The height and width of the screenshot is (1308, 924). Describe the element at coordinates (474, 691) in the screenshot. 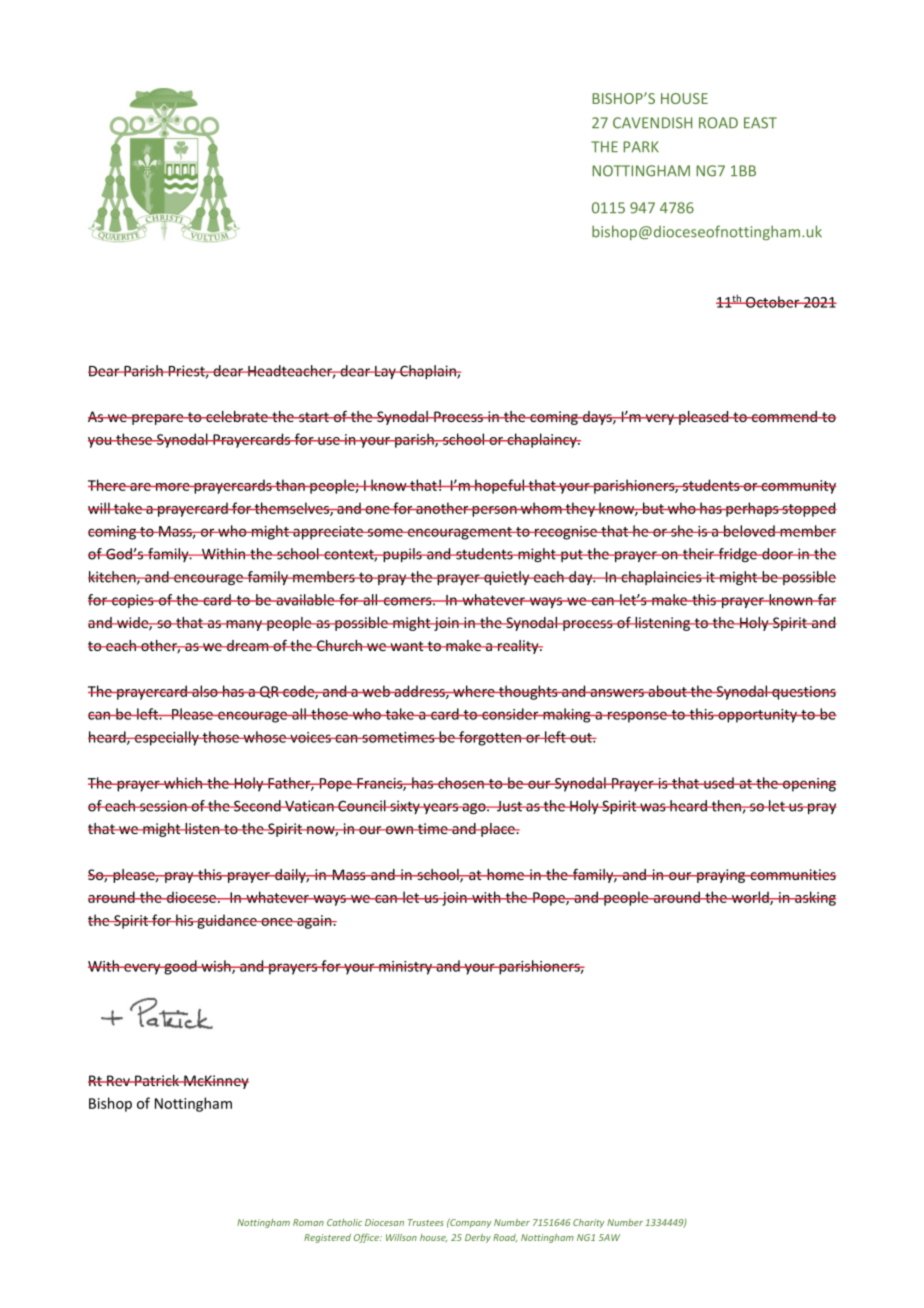

I see `where` at that location.
